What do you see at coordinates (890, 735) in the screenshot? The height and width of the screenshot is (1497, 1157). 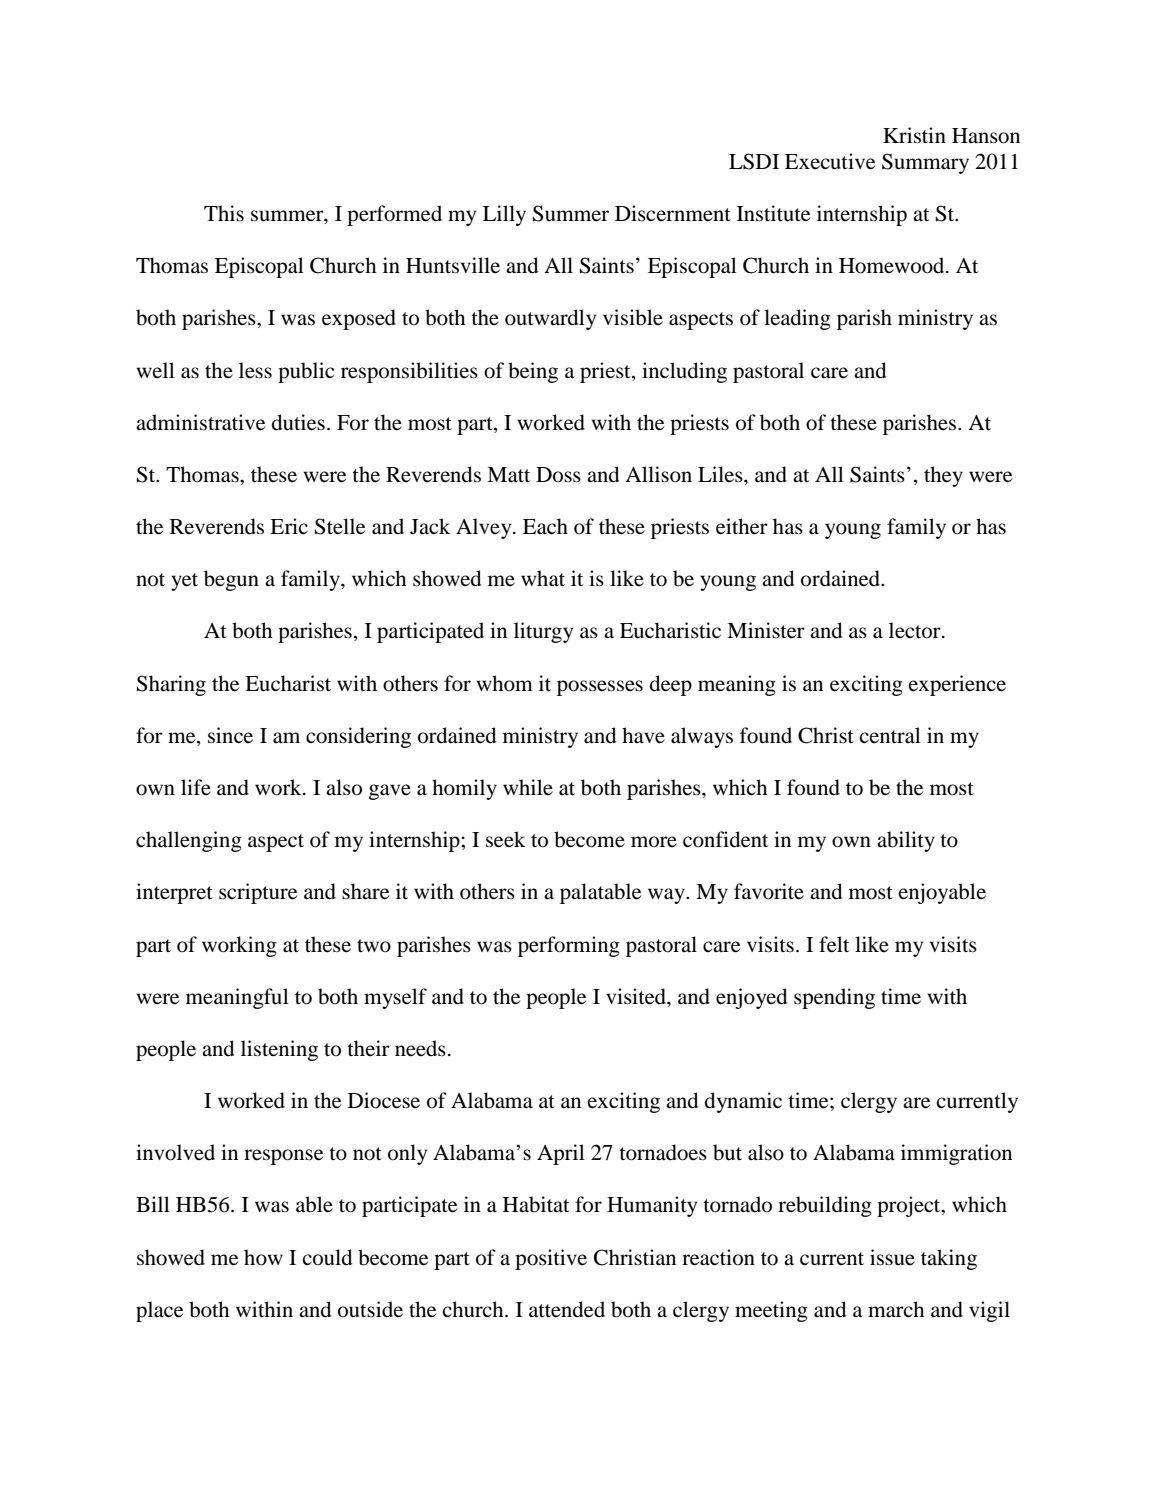 I see `central` at bounding box center [890, 735].
